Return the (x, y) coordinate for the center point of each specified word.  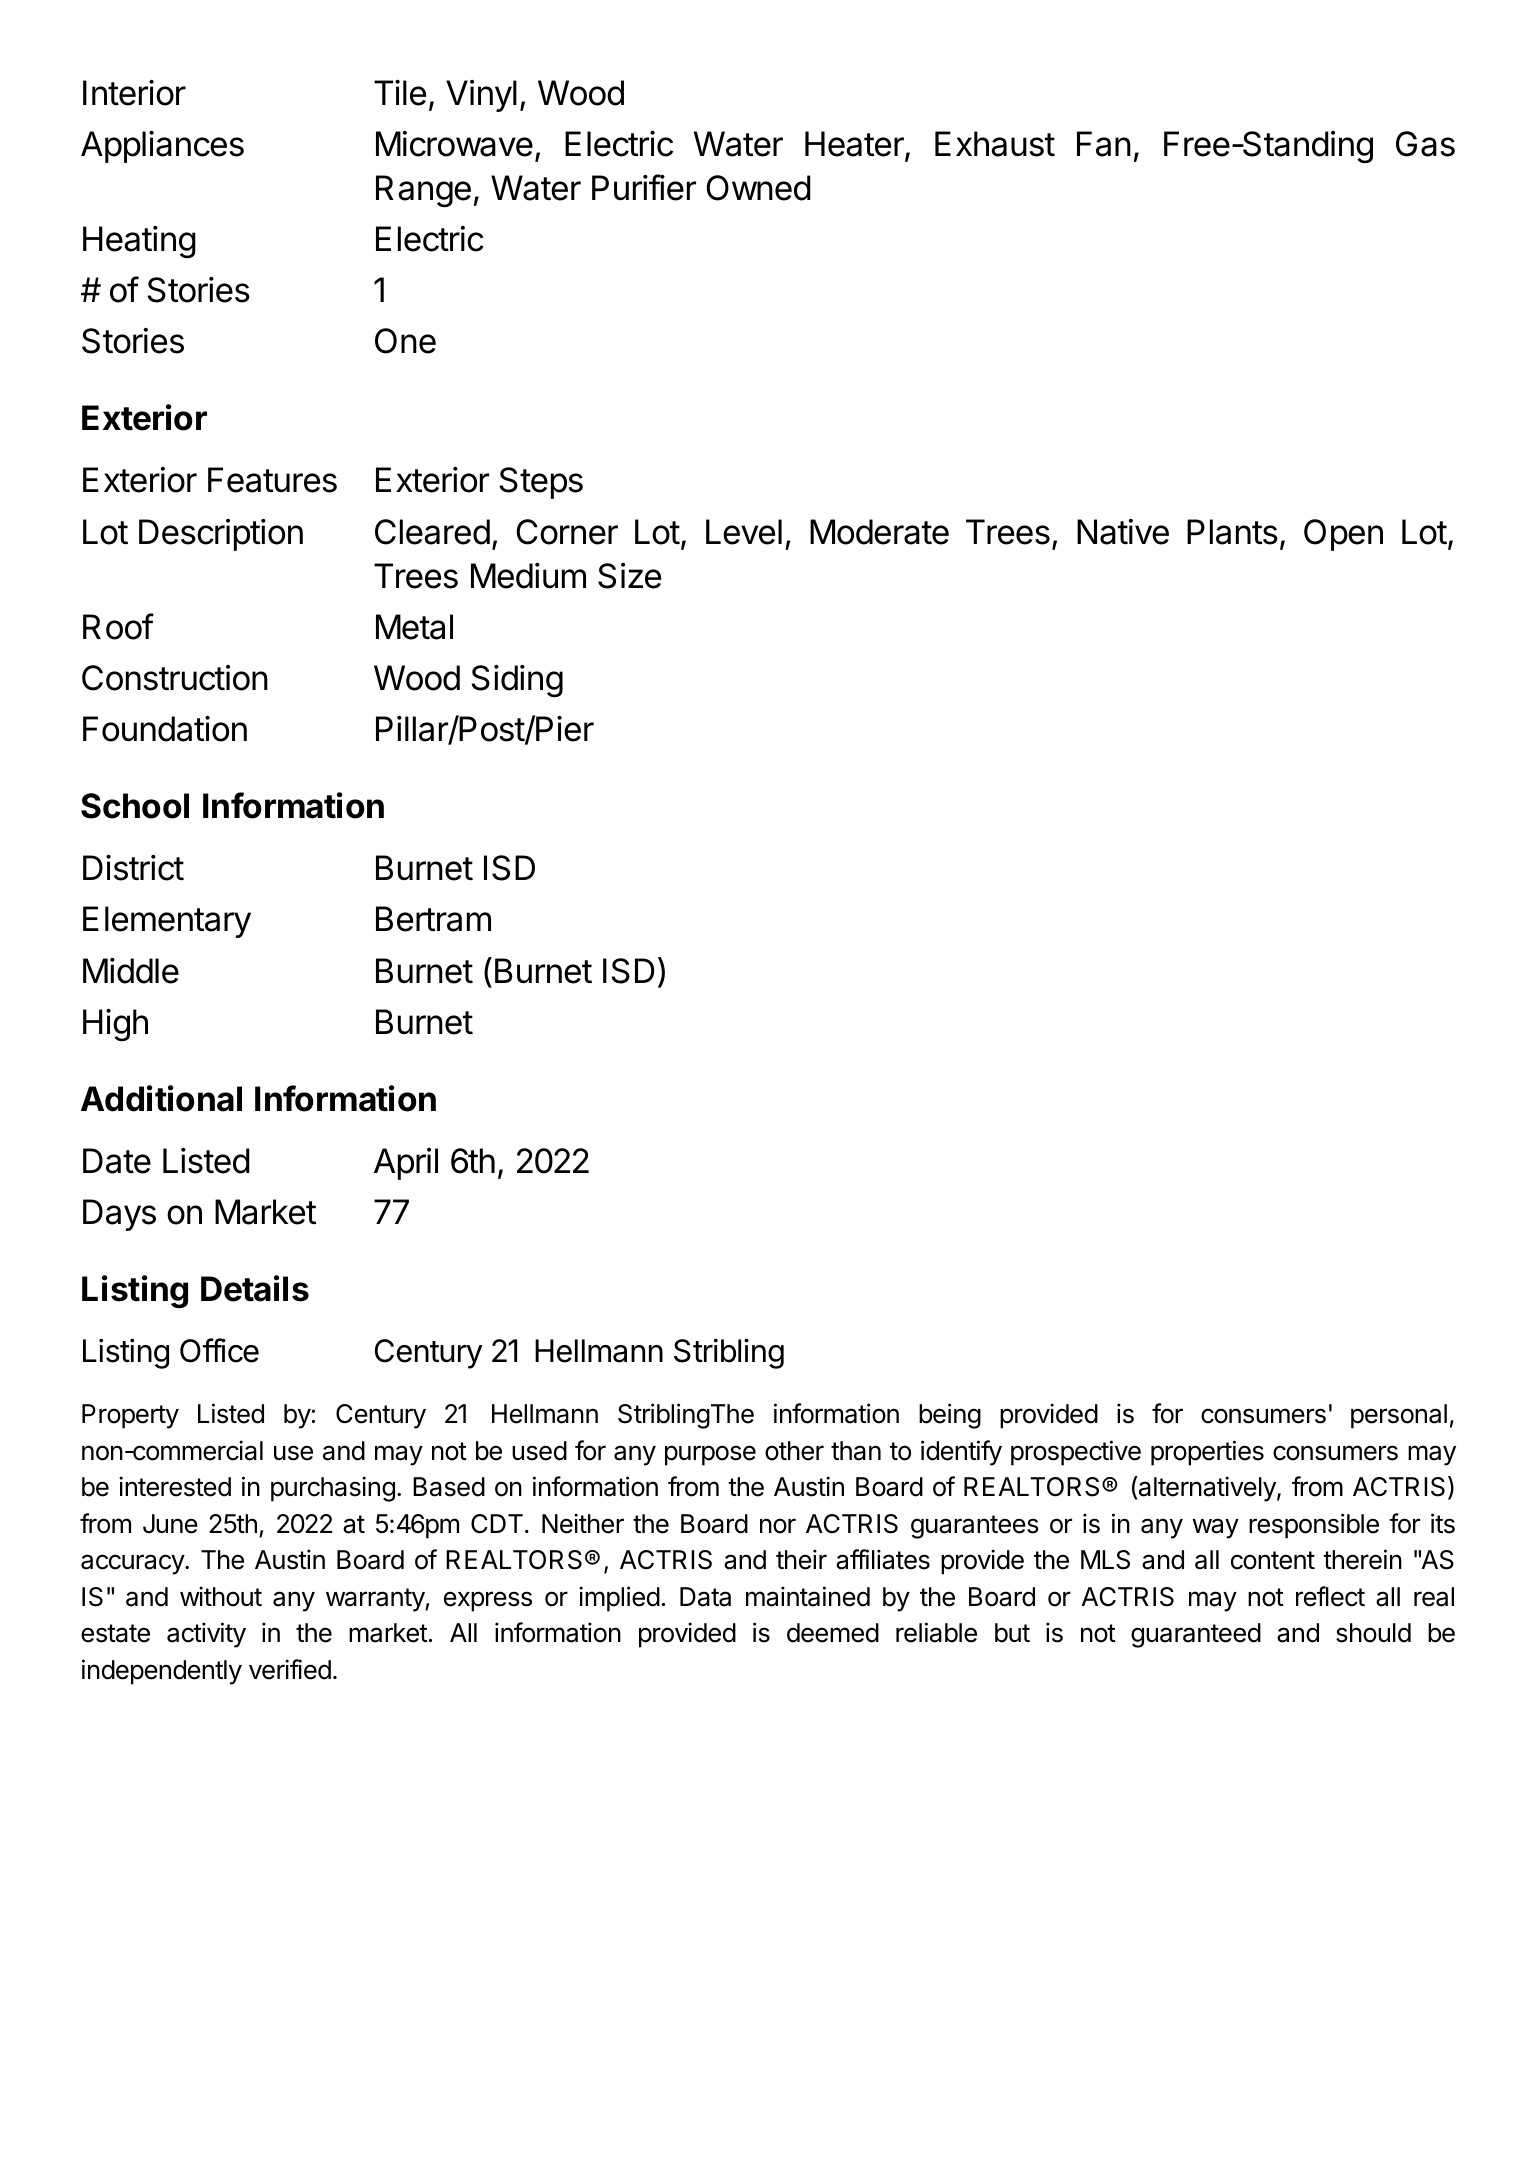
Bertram (433, 919)
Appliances (162, 147)
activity (206, 1635)
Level (744, 532)
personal (1399, 1416)
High (115, 1025)
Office (219, 1350)
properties (1207, 1453)
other (794, 1451)
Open (1343, 535)
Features (272, 480)
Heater (855, 145)
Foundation (165, 729)
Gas (1425, 144)
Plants (1232, 532)
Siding (517, 681)
